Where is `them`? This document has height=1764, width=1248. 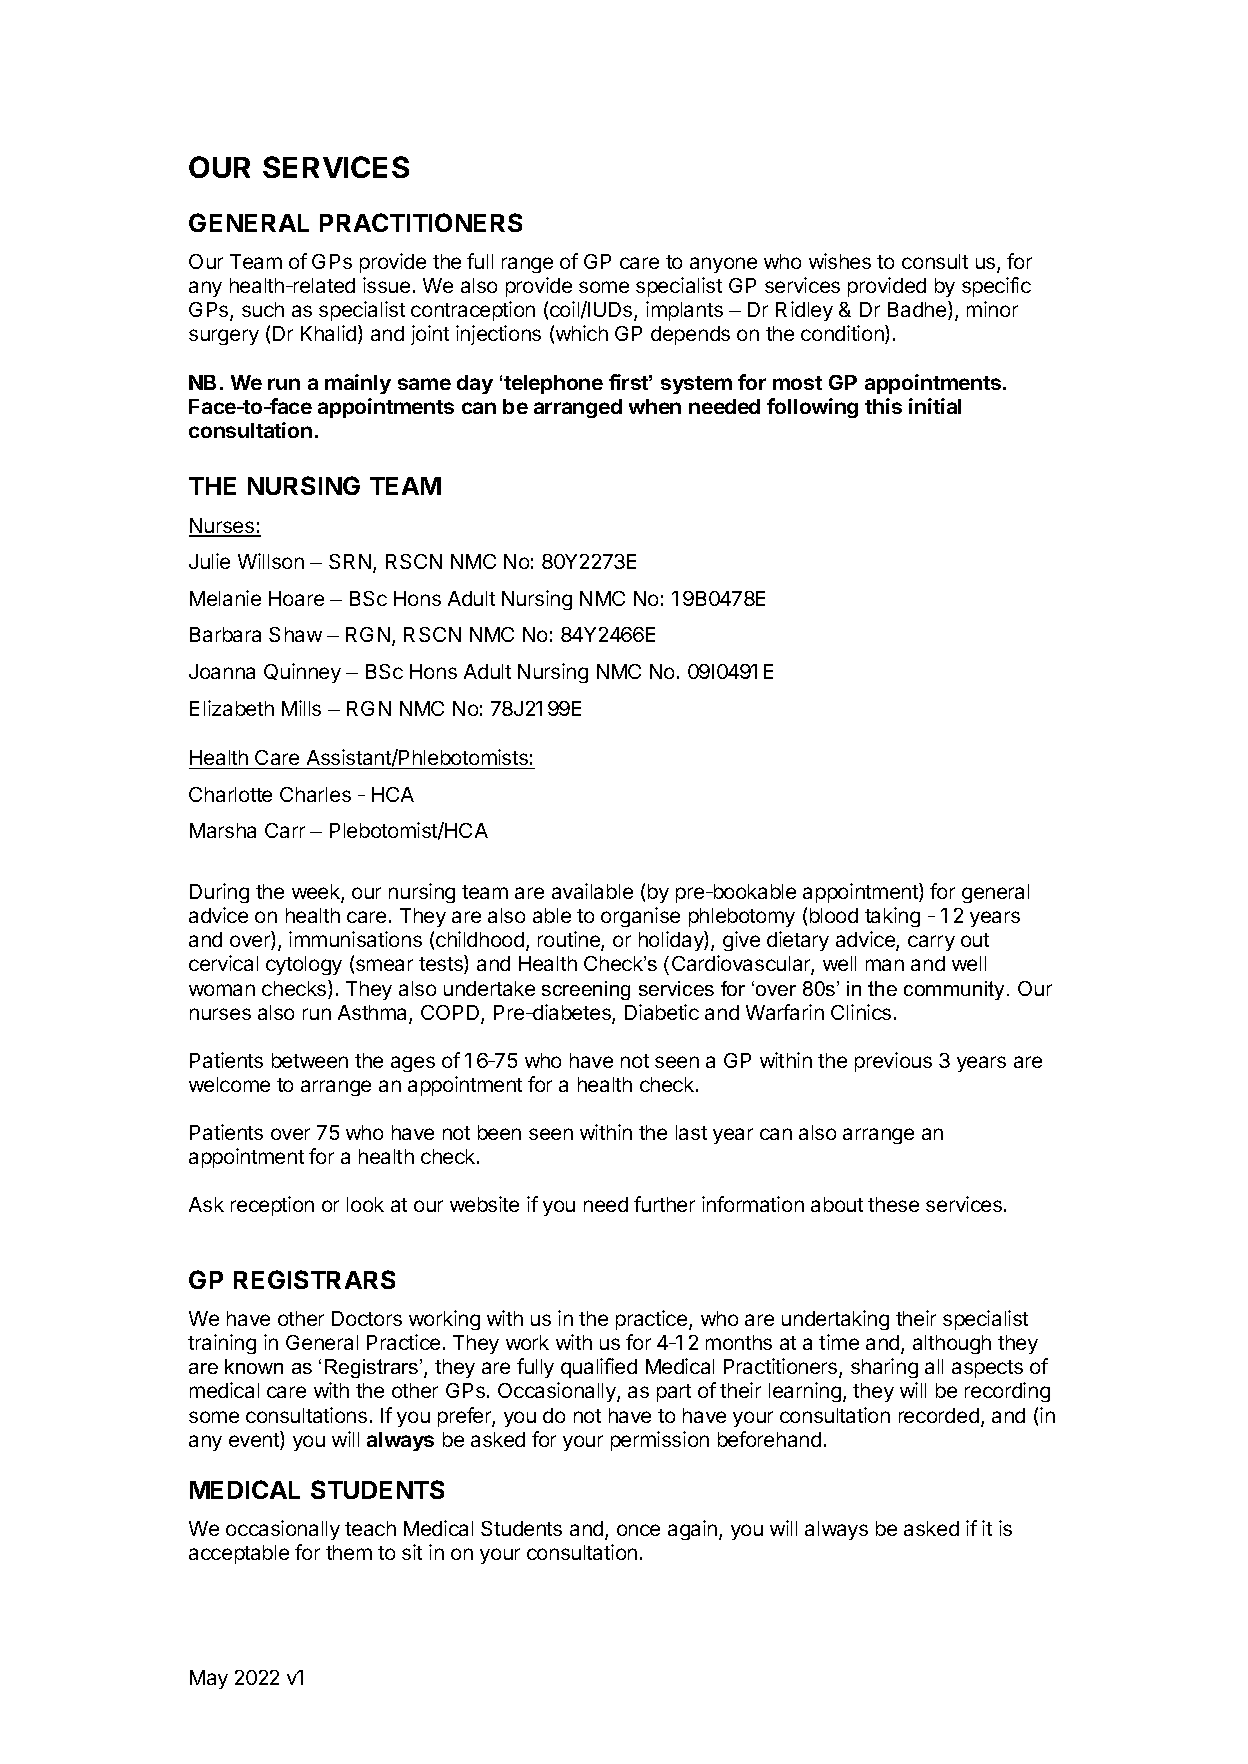
them is located at coordinates (349, 1552).
